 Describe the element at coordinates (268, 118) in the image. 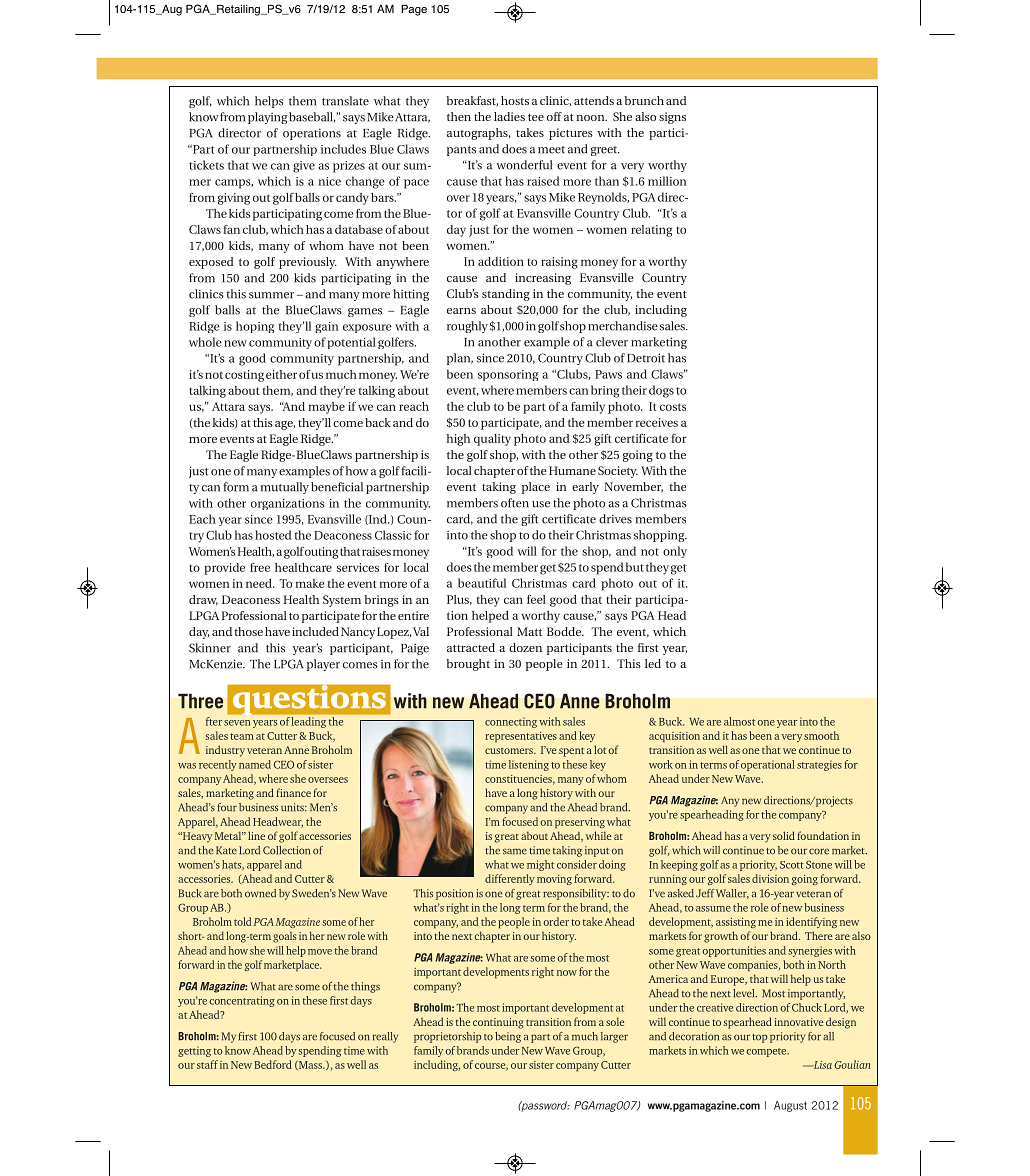

I see `playing` at that location.
